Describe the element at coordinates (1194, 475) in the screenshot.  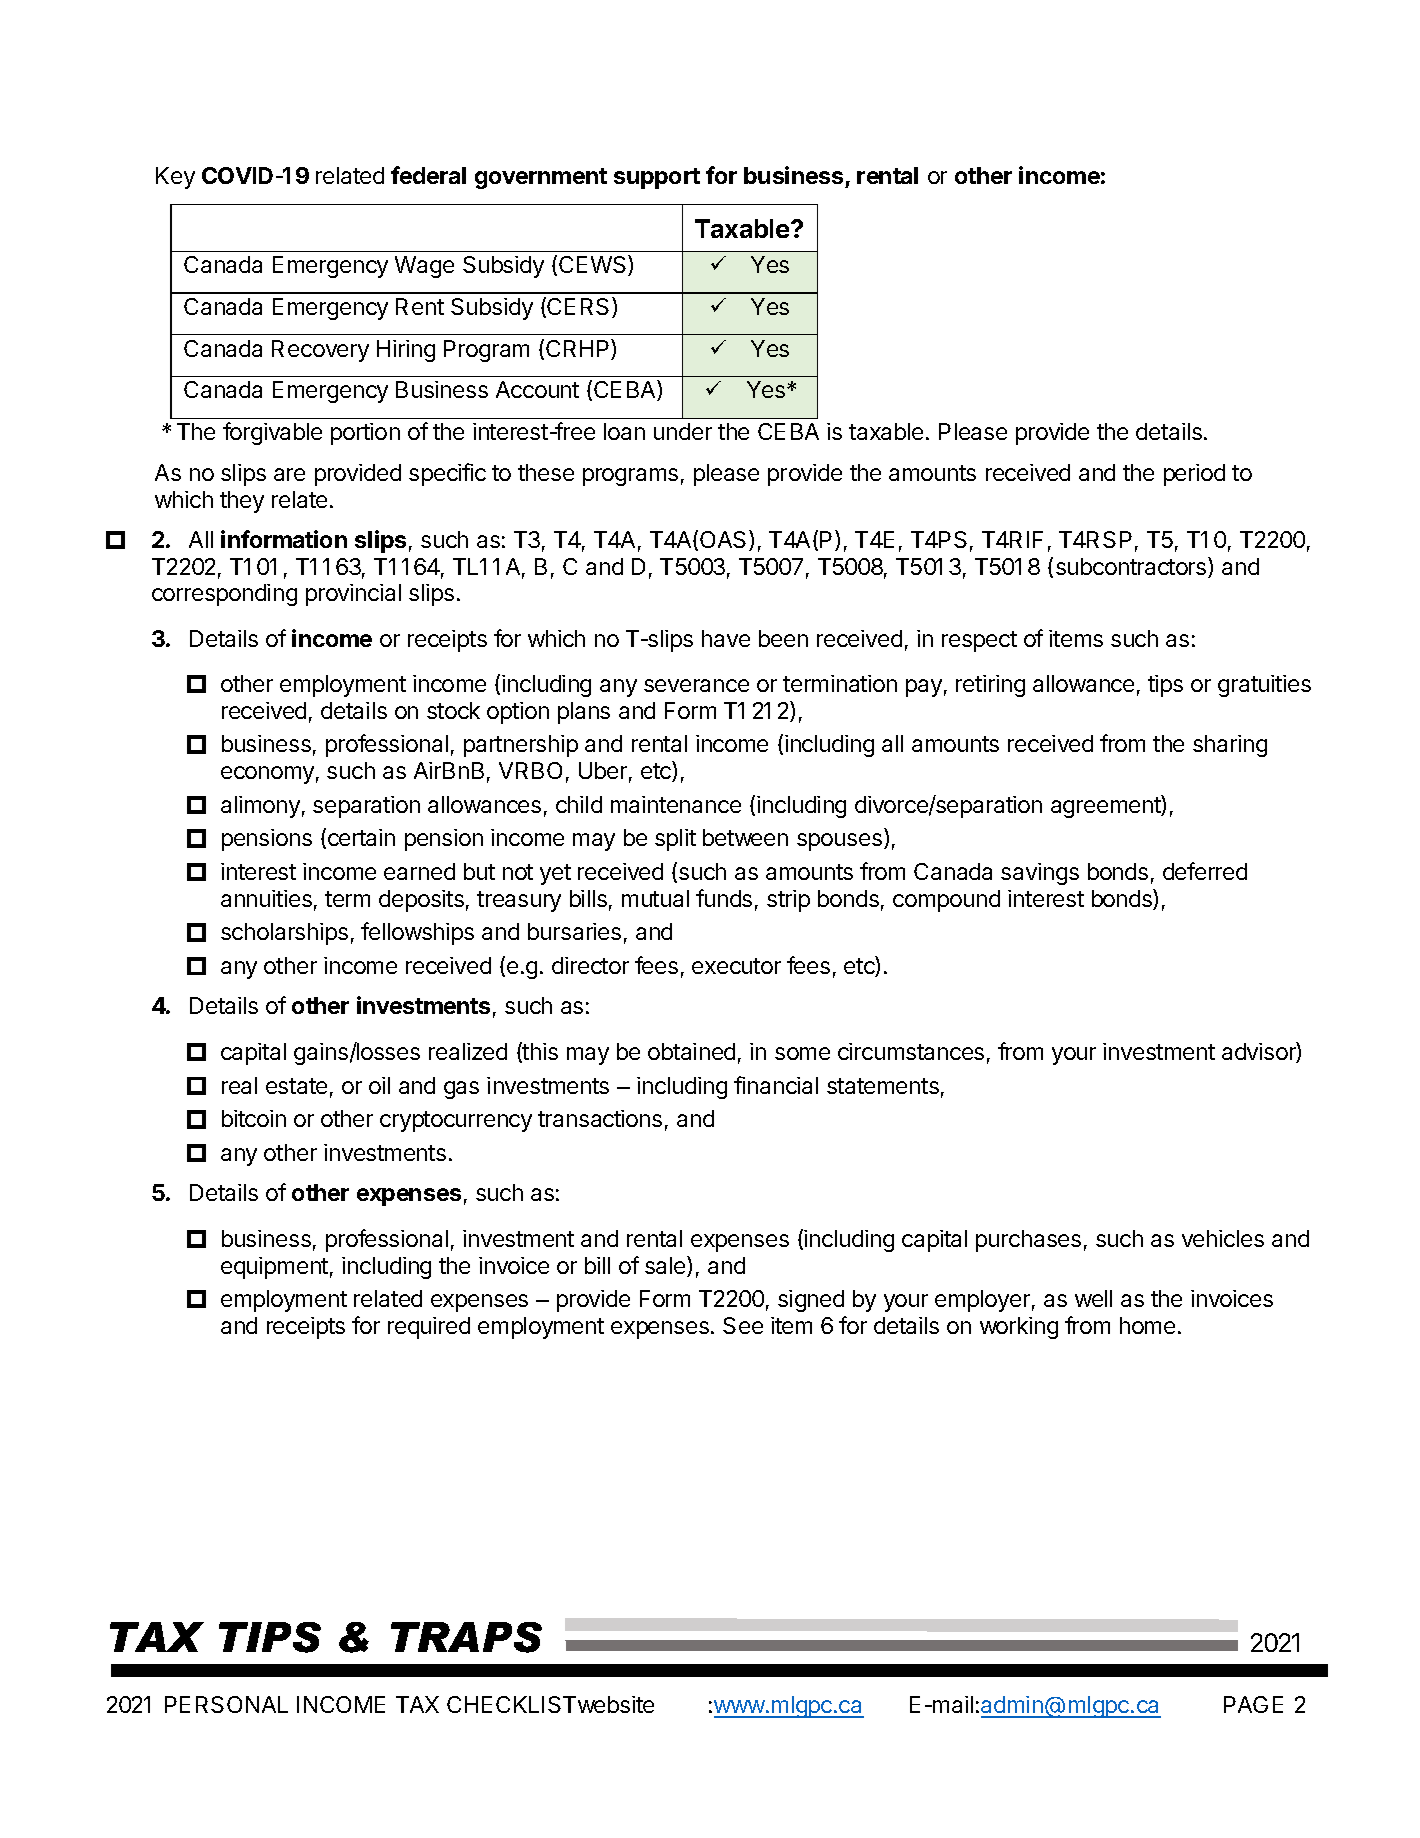
I see `period` at that location.
